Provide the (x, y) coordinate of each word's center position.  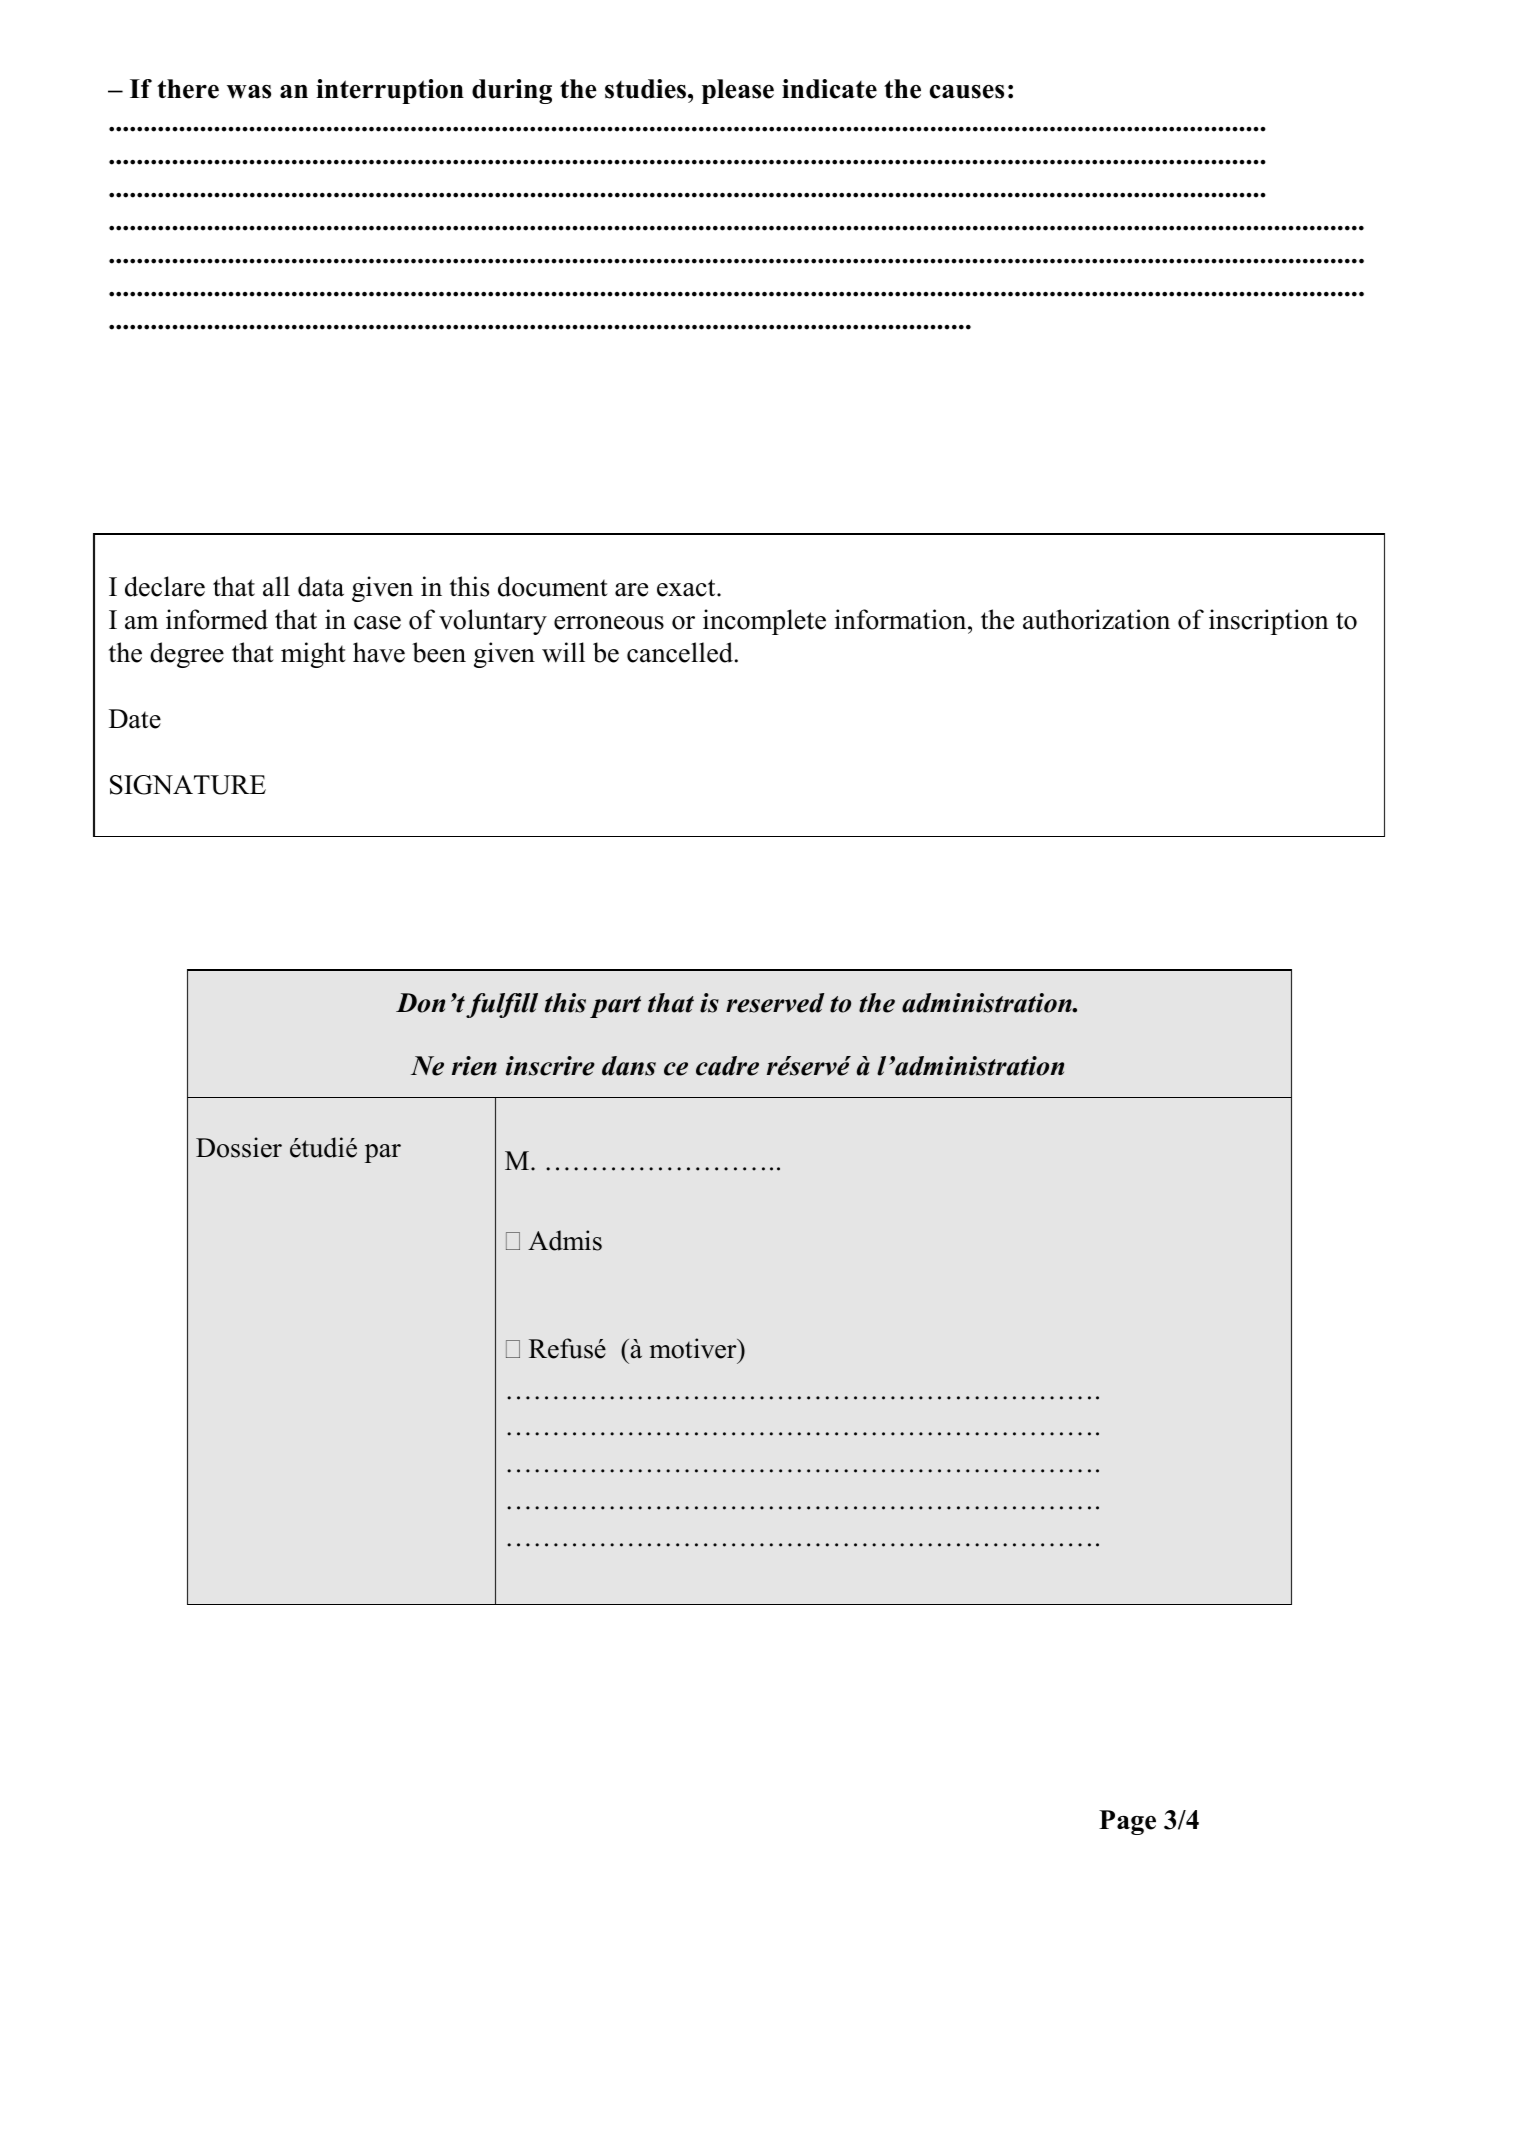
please (738, 91)
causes (967, 92)
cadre (727, 1066)
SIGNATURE (188, 785)
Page (1127, 1822)
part (615, 1007)
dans (629, 1066)
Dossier (239, 1147)
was (249, 92)
